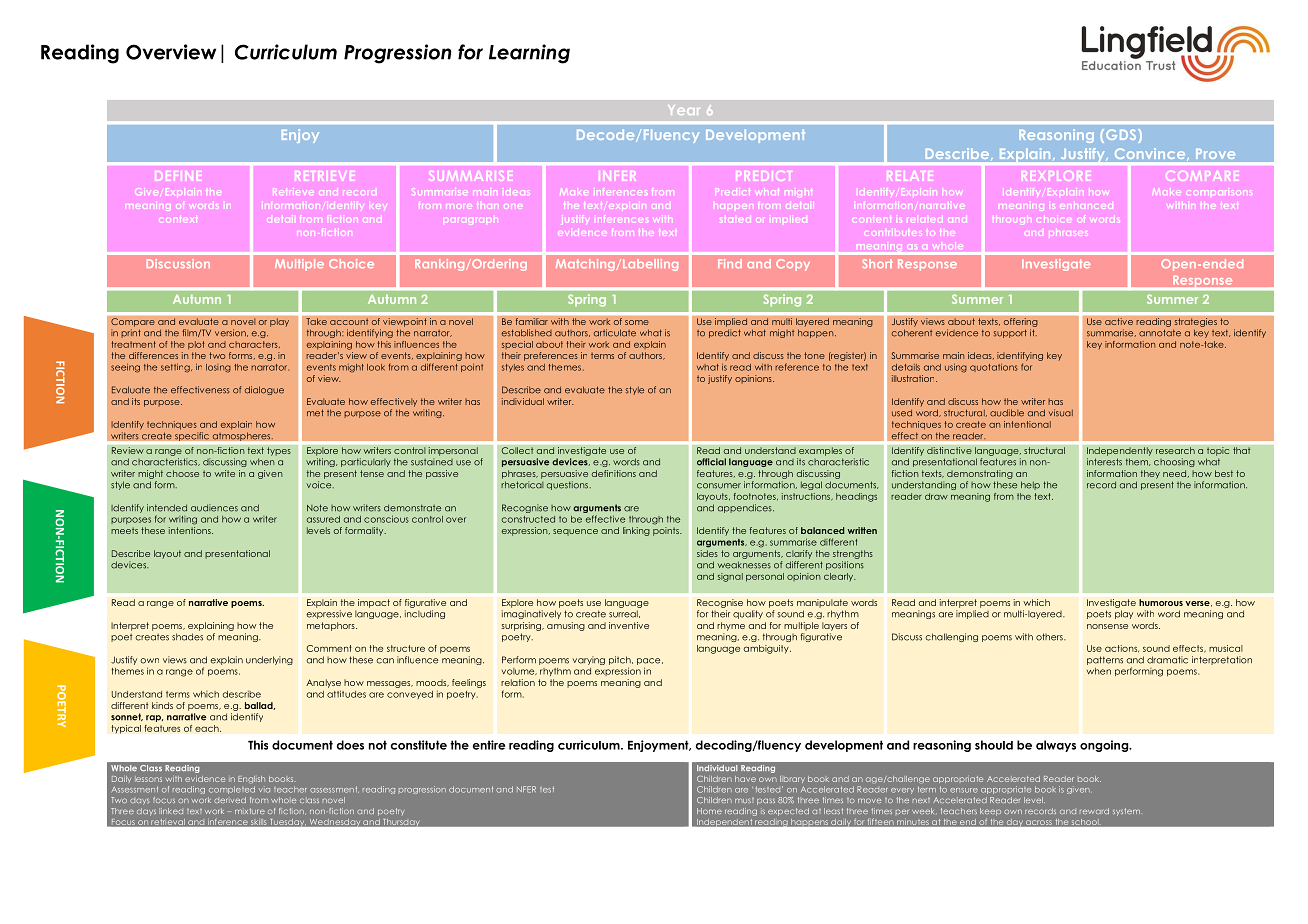  What do you see at coordinates (707, 553) in the screenshot?
I see `sides` at bounding box center [707, 553].
